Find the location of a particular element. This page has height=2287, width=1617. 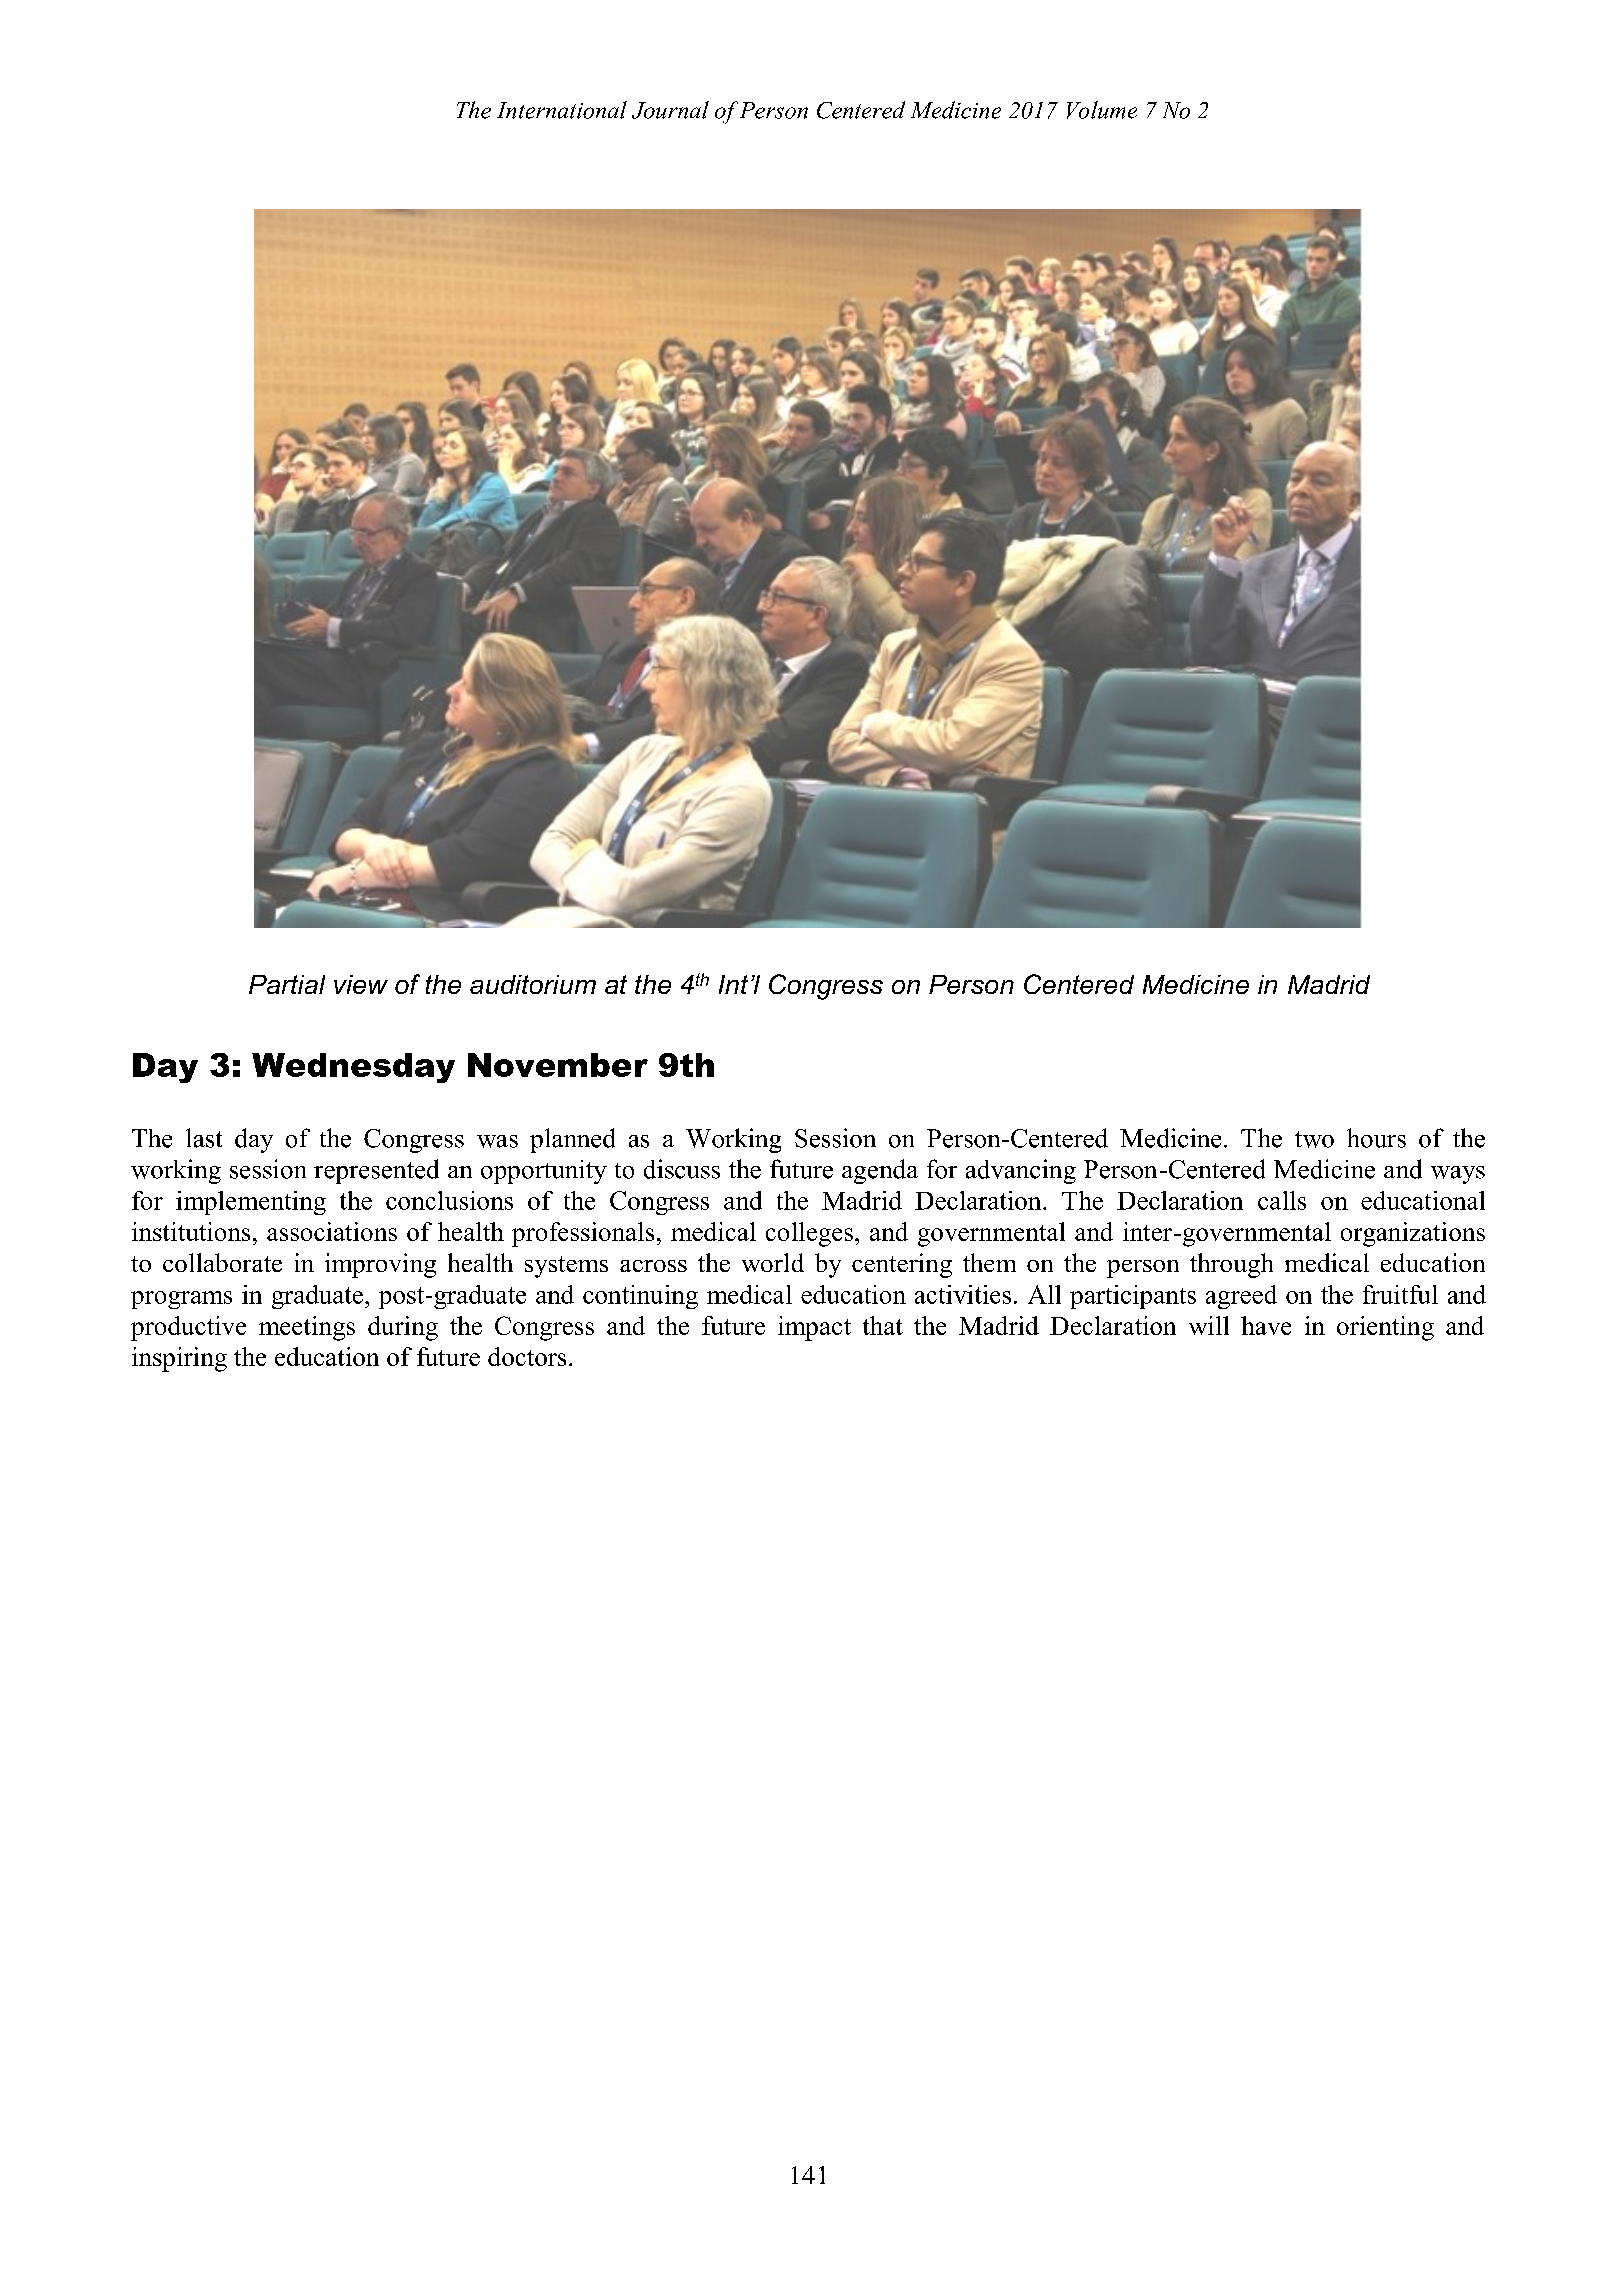

view is located at coordinates (361, 984).
